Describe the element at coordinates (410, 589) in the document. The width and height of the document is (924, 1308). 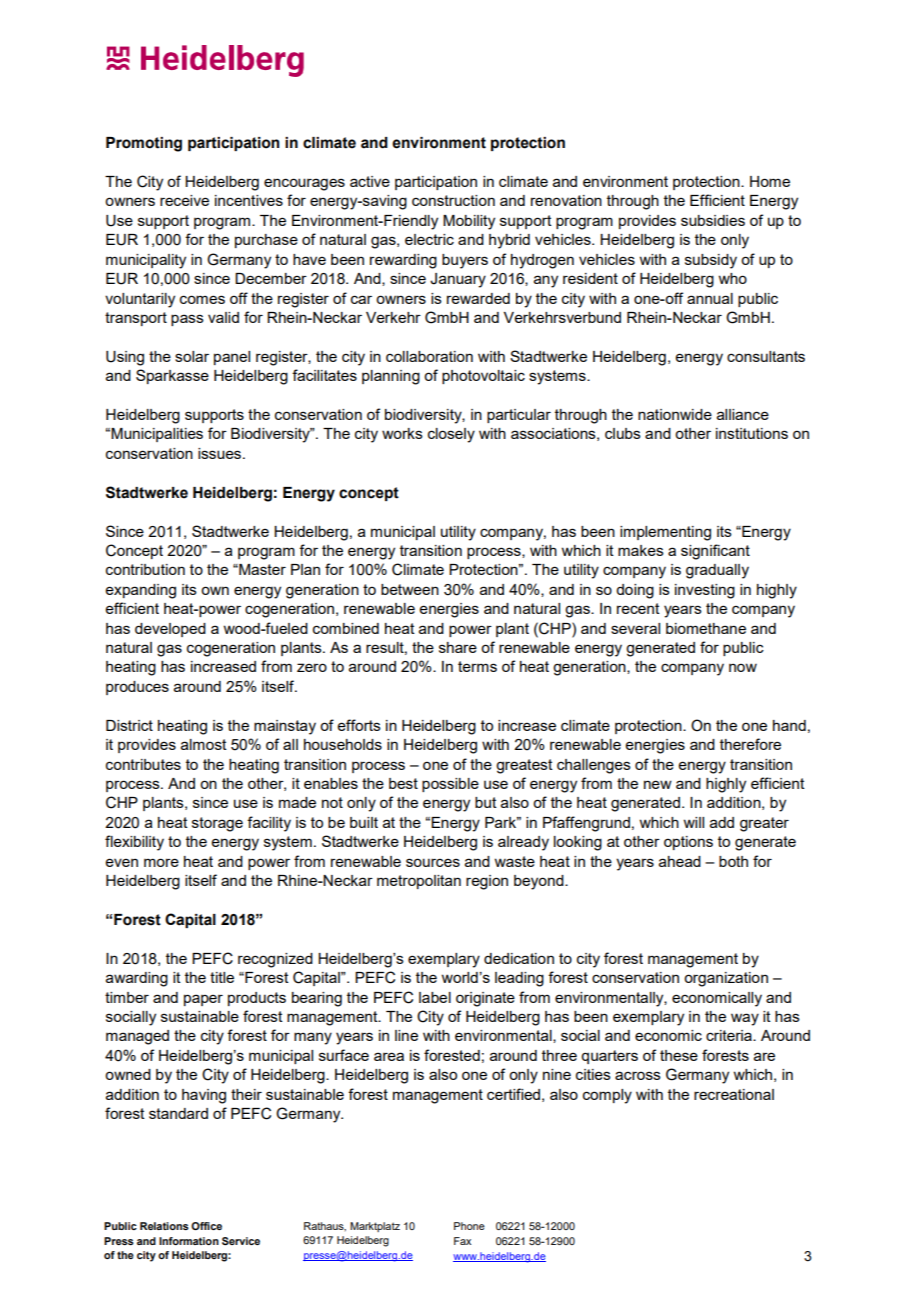
I see `between` at that location.
